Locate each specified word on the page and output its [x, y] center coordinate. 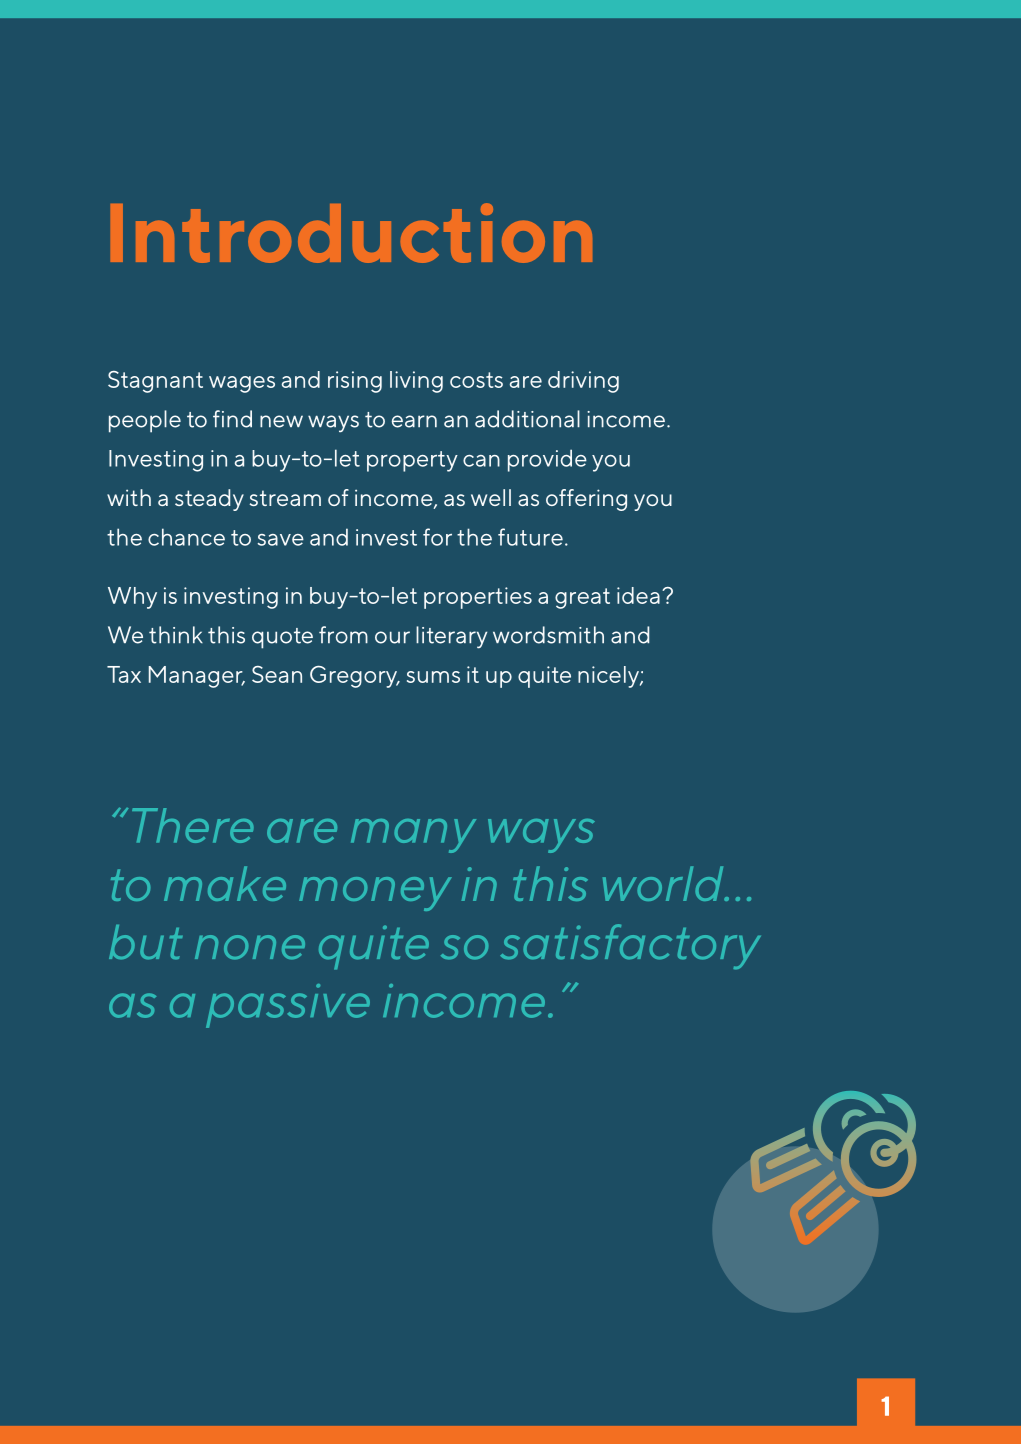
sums [433, 677]
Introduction [351, 233]
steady [209, 500]
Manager [197, 677]
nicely [609, 677]
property [412, 461]
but [146, 942]
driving [583, 382]
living [416, 382]
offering [586, 500]
